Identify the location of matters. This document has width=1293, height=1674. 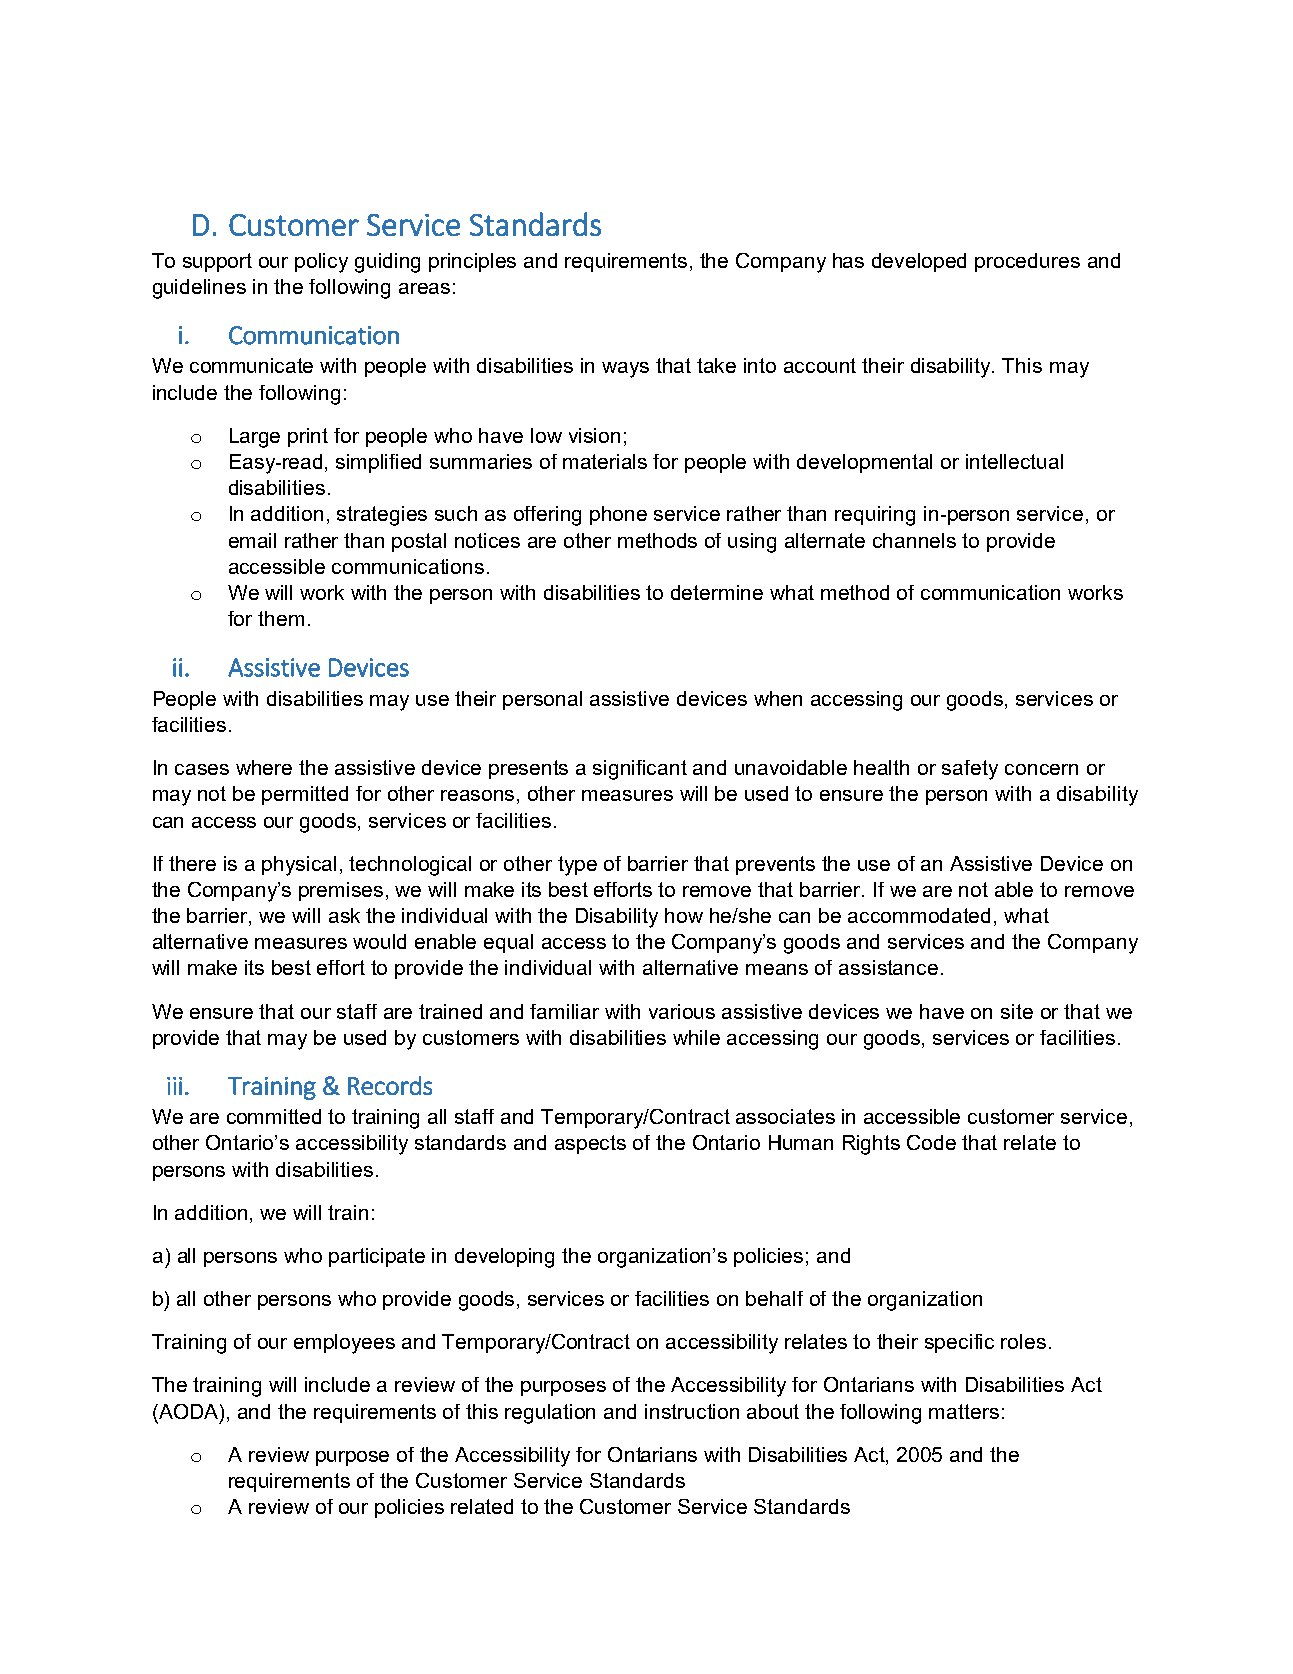
(964, 1411).
